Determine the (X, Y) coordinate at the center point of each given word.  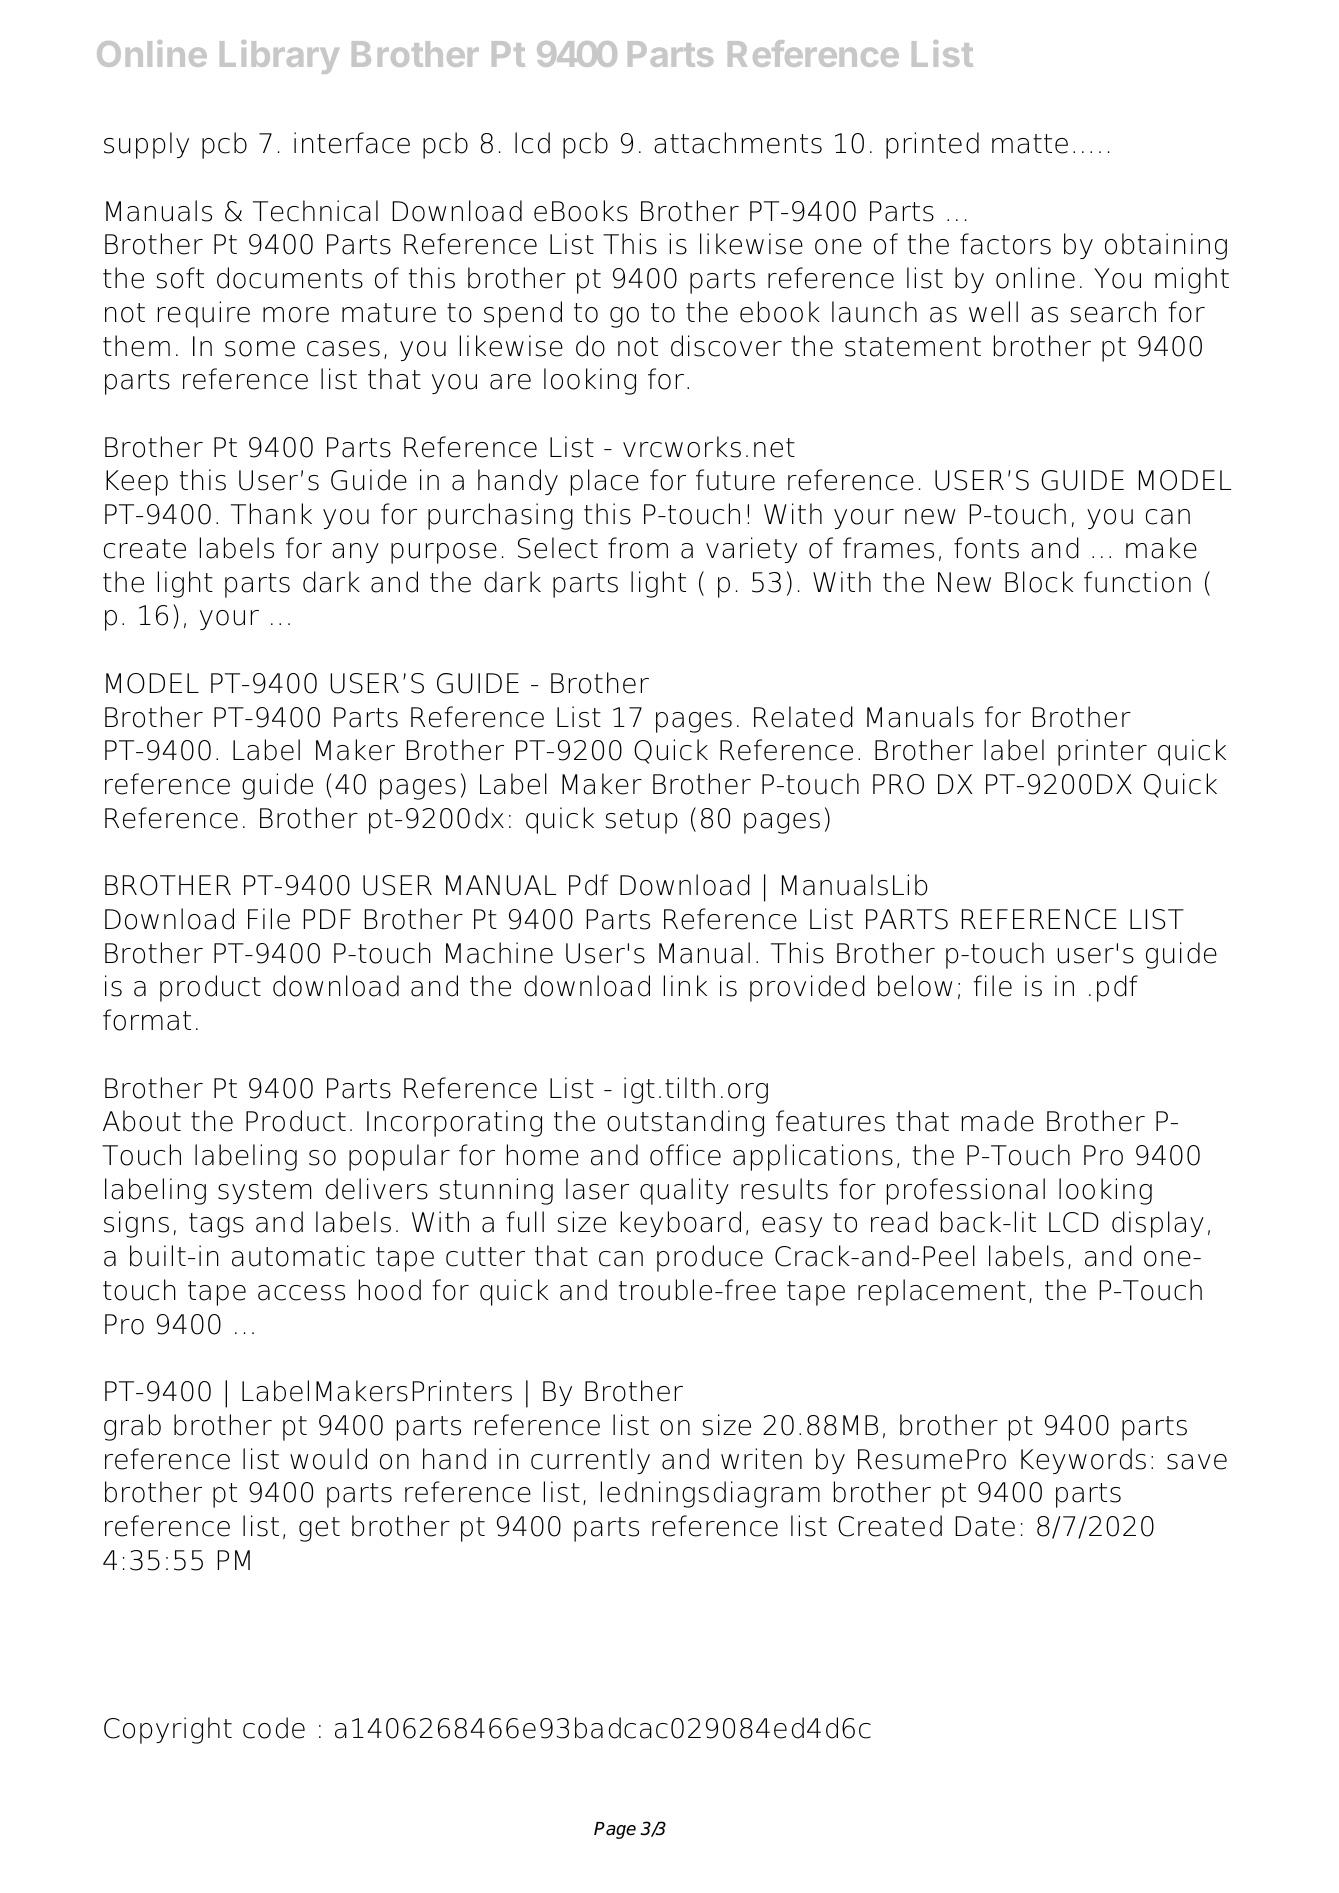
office (685, 1155)
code (274, 1728)
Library (279, 57)
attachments (738, 143)
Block (1039, 582)
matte (1030, 144)
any (355, 553)
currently (590, 1461)
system (264, 1192)
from (638, 548)
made (998, 1121)
